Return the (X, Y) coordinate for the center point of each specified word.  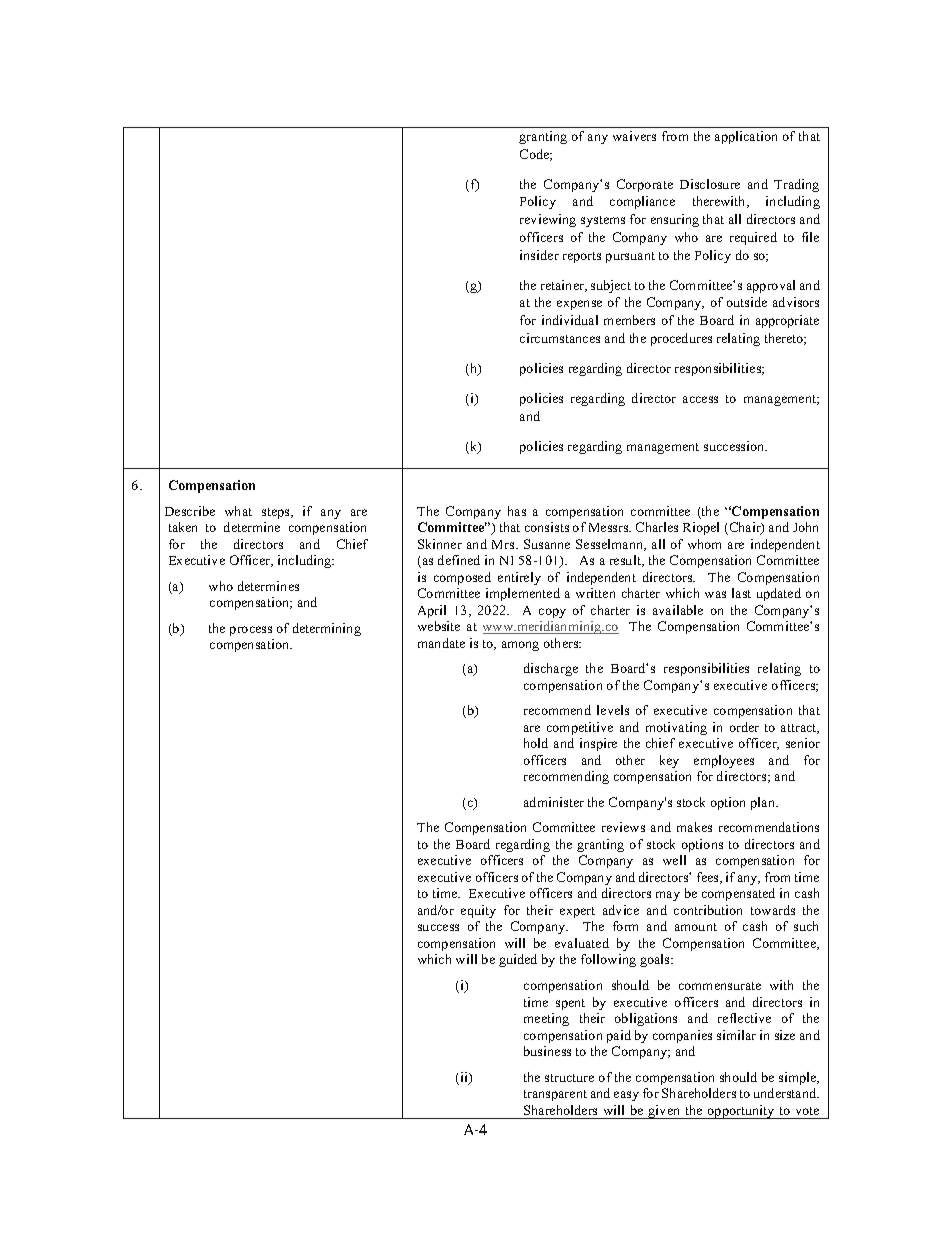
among (520, 646)
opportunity (741, 1112)
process (251, 631)
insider (539, 255)
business (547, 1051)
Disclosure (710, 184)
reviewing (548, 220)
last (741, 593)
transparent (555, 1095)
